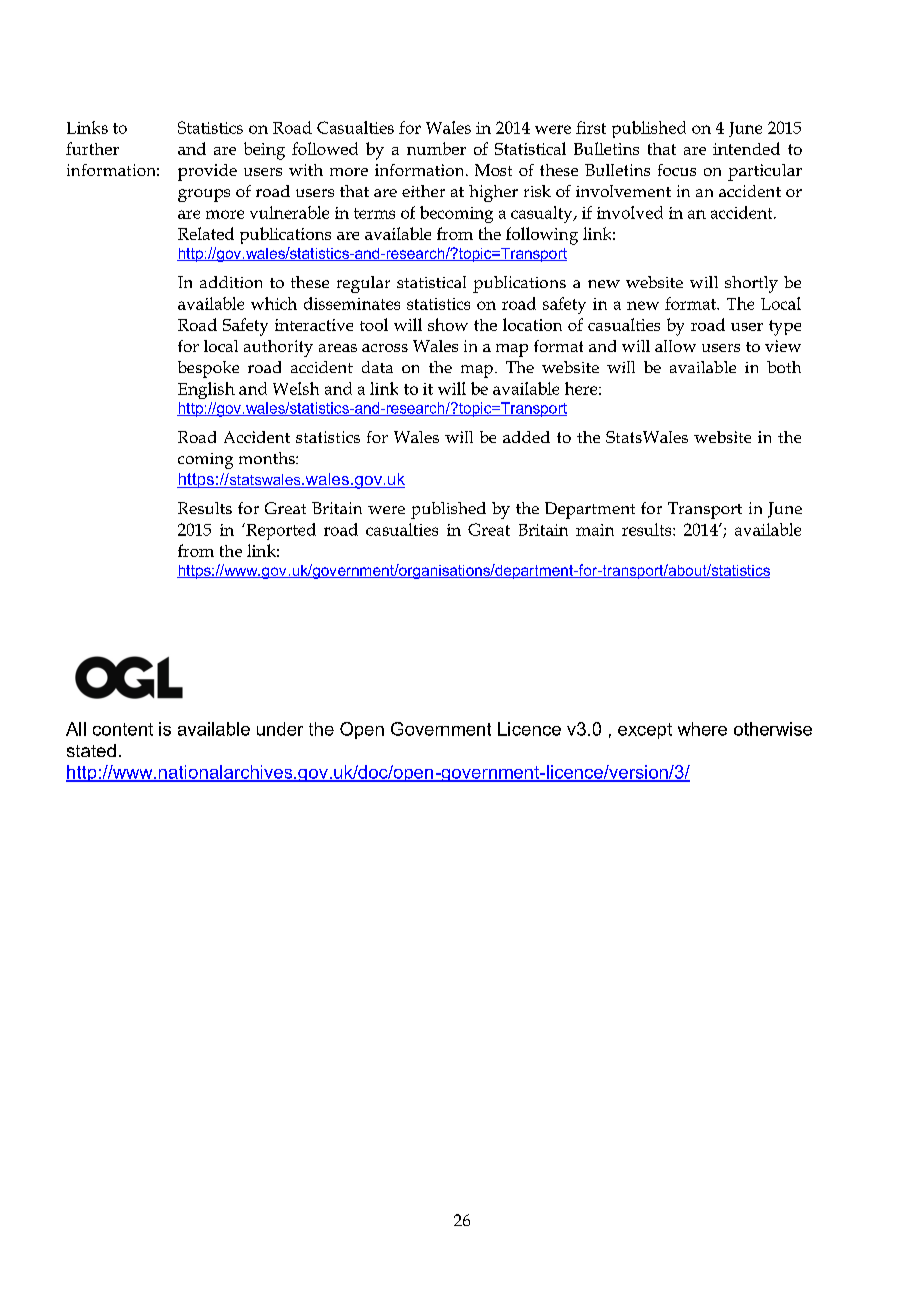 The height and width of the screenshot is (1308, 924). Describe the element at coordinates (268, 458) in the screenshot. I see `months` at that location.
